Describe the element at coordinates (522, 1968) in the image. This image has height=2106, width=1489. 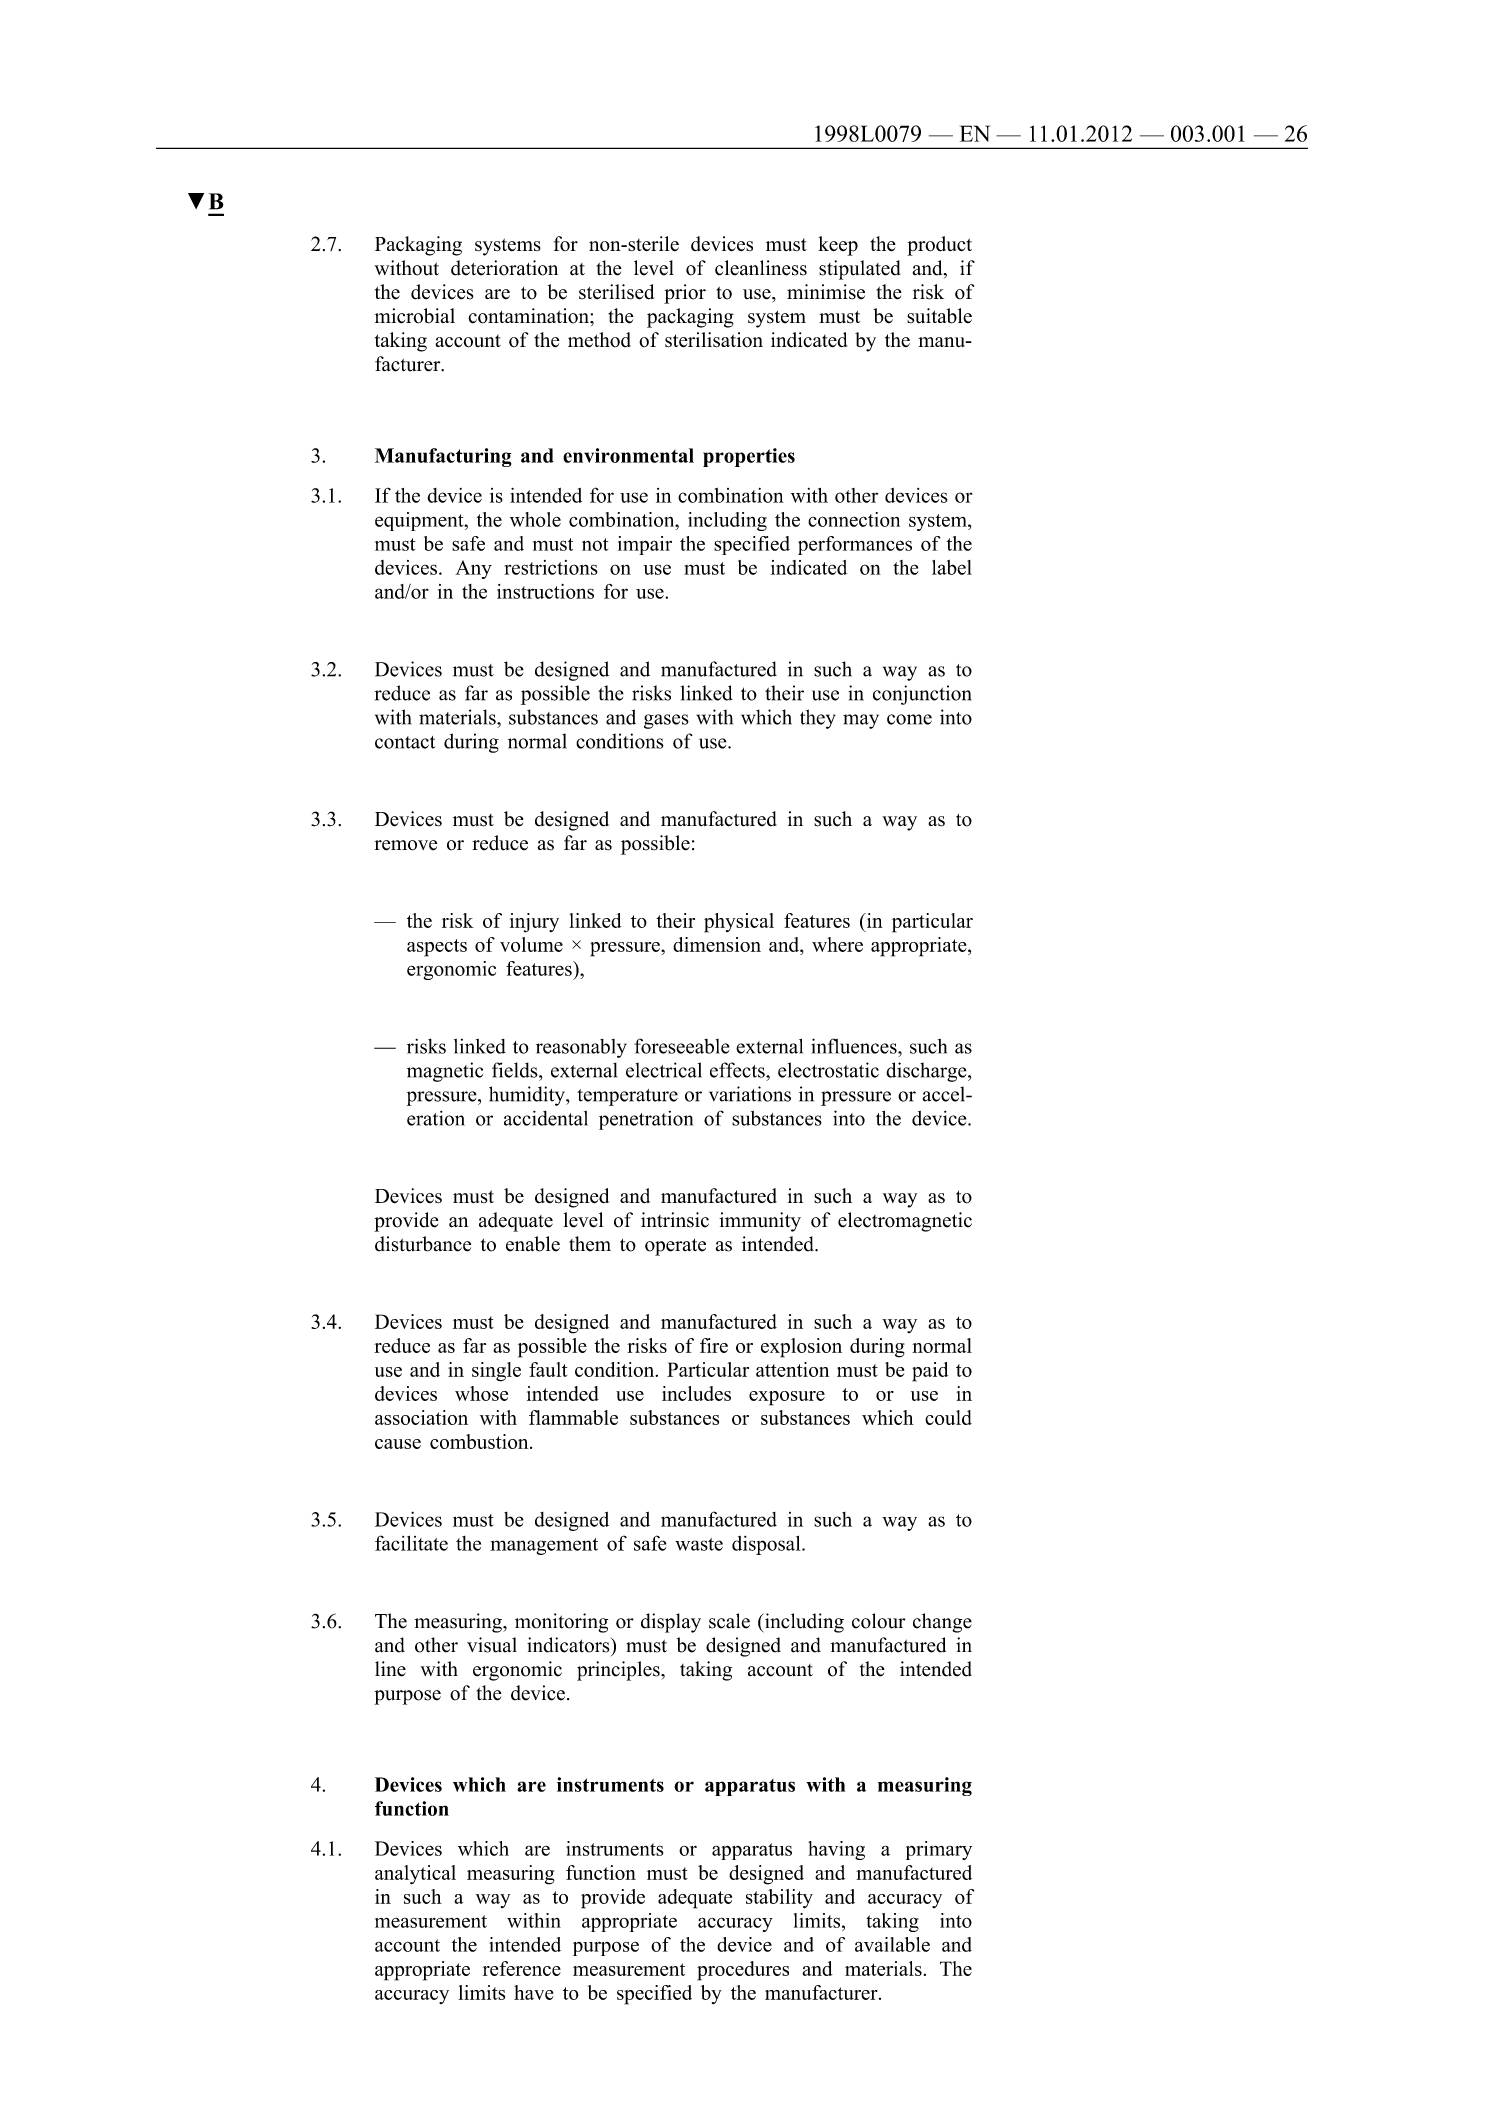
I see `reference` at that location.
